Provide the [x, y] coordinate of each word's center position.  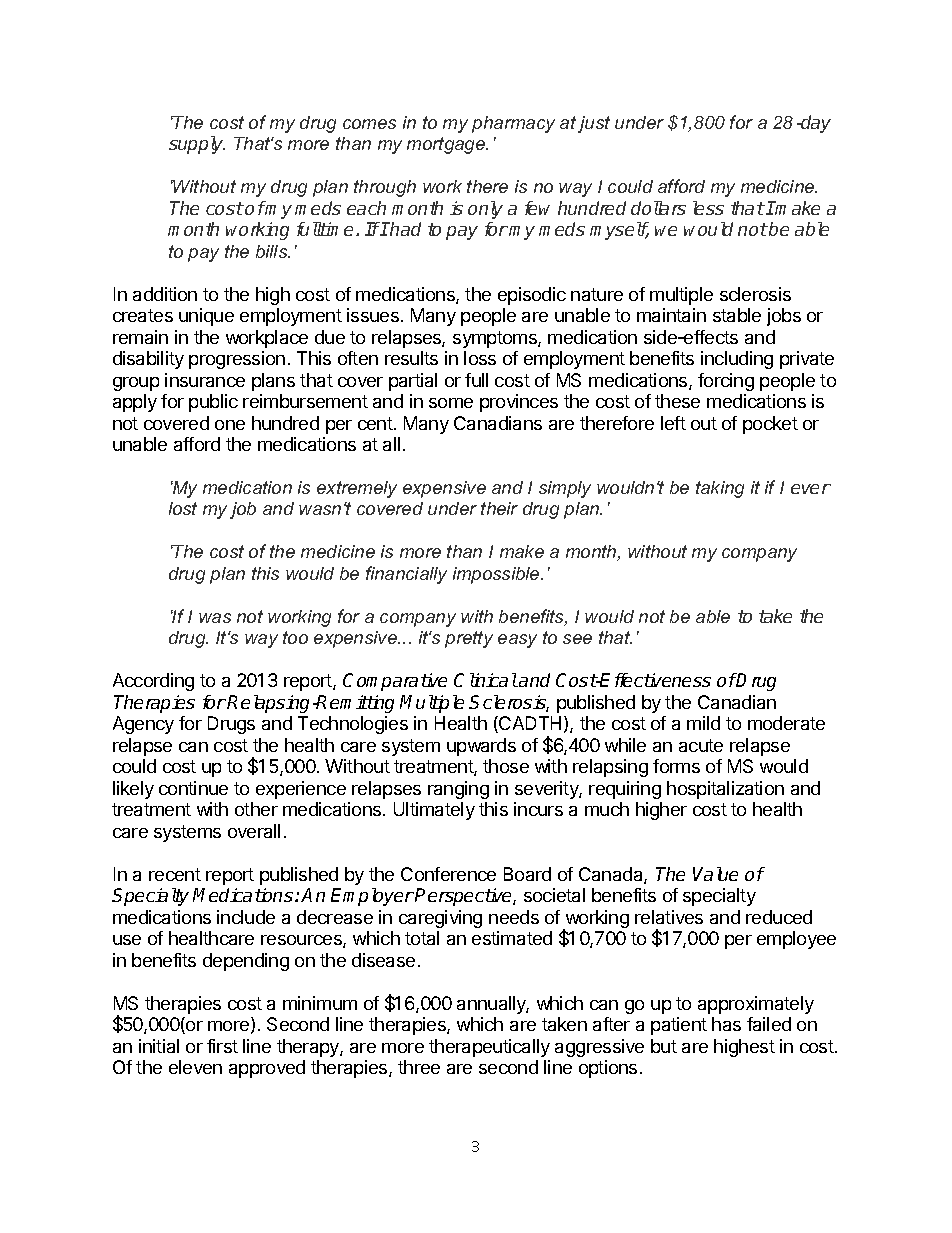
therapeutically [489, 1048]
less [708, 208]
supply [197, 145]
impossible [497, 575]
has [726, 1024]
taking [720, 489]
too [295, 637]
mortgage [447, 145]
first [222, 1046]
